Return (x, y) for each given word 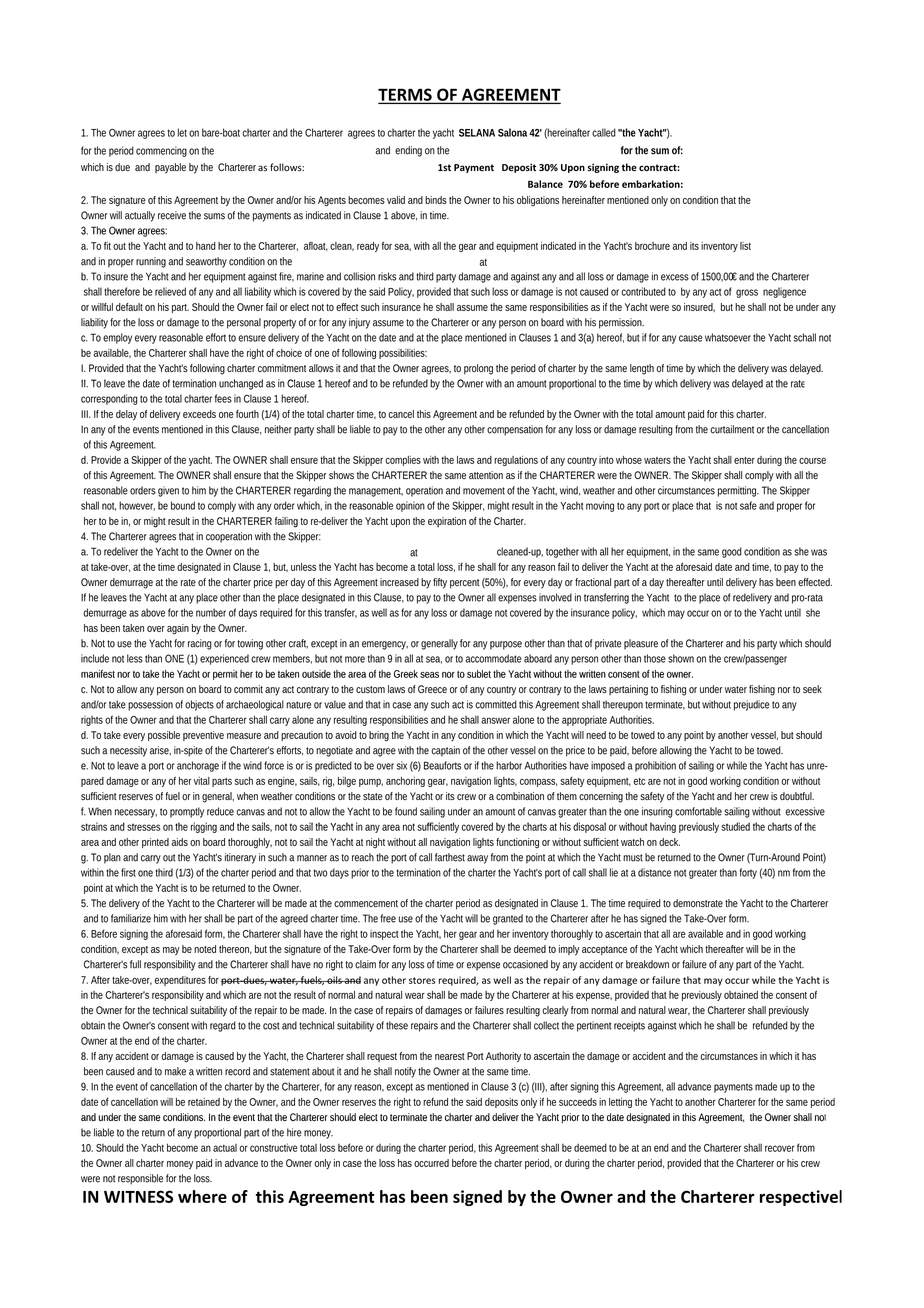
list (745, 246)
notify (405, 1072)
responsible (140, 1179)
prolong (478, 369)
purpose (506, 645)
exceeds (199, 414)
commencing (161, 151)
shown (681, 658)
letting (620, 1103)
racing (200, 644)
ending (408, 151)
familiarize (131, 918)
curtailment (732, 429)
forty (748, 873)
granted (508, 919)
